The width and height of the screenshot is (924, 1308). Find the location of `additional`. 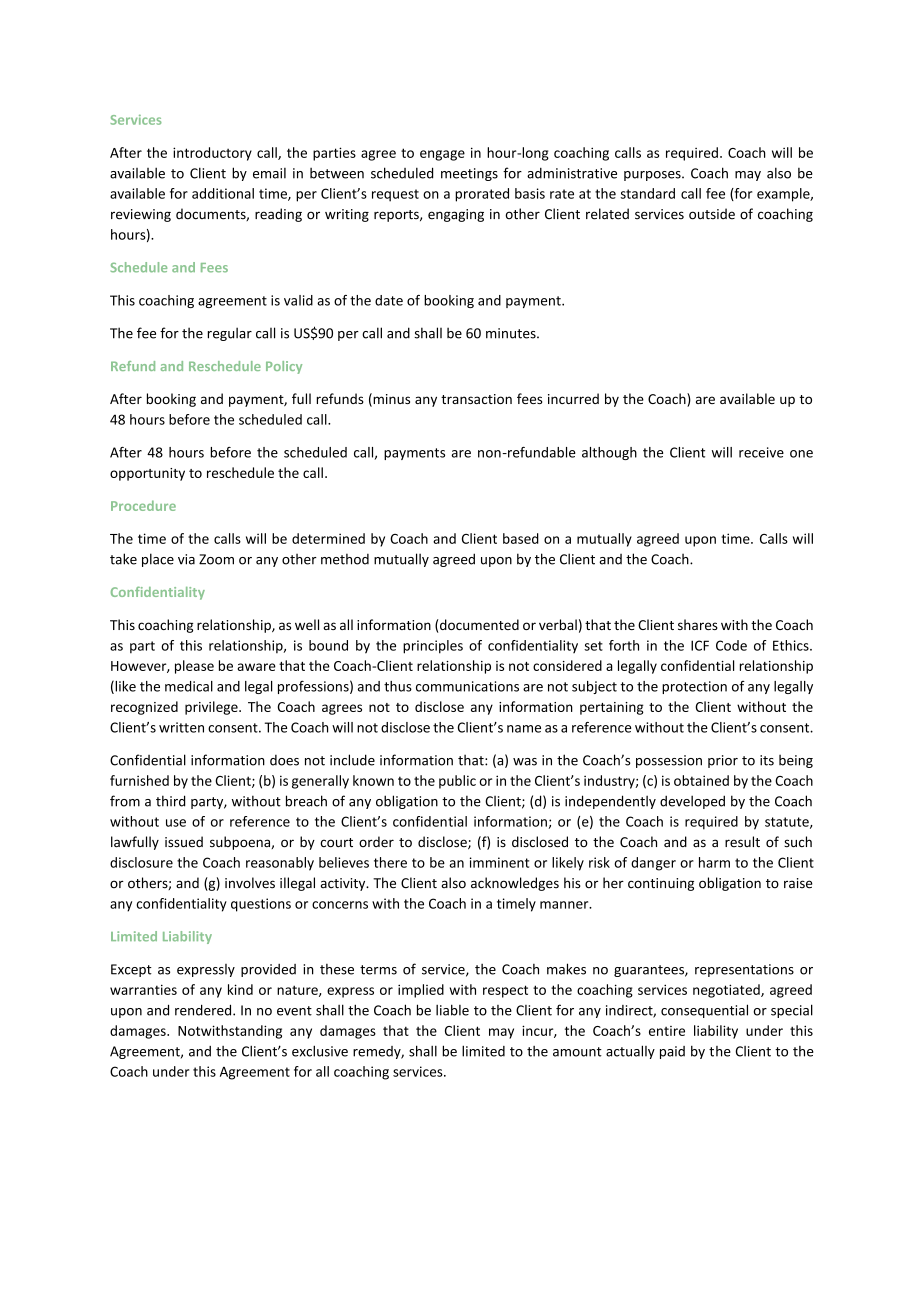

additional is located at coordinates (223, 193).
